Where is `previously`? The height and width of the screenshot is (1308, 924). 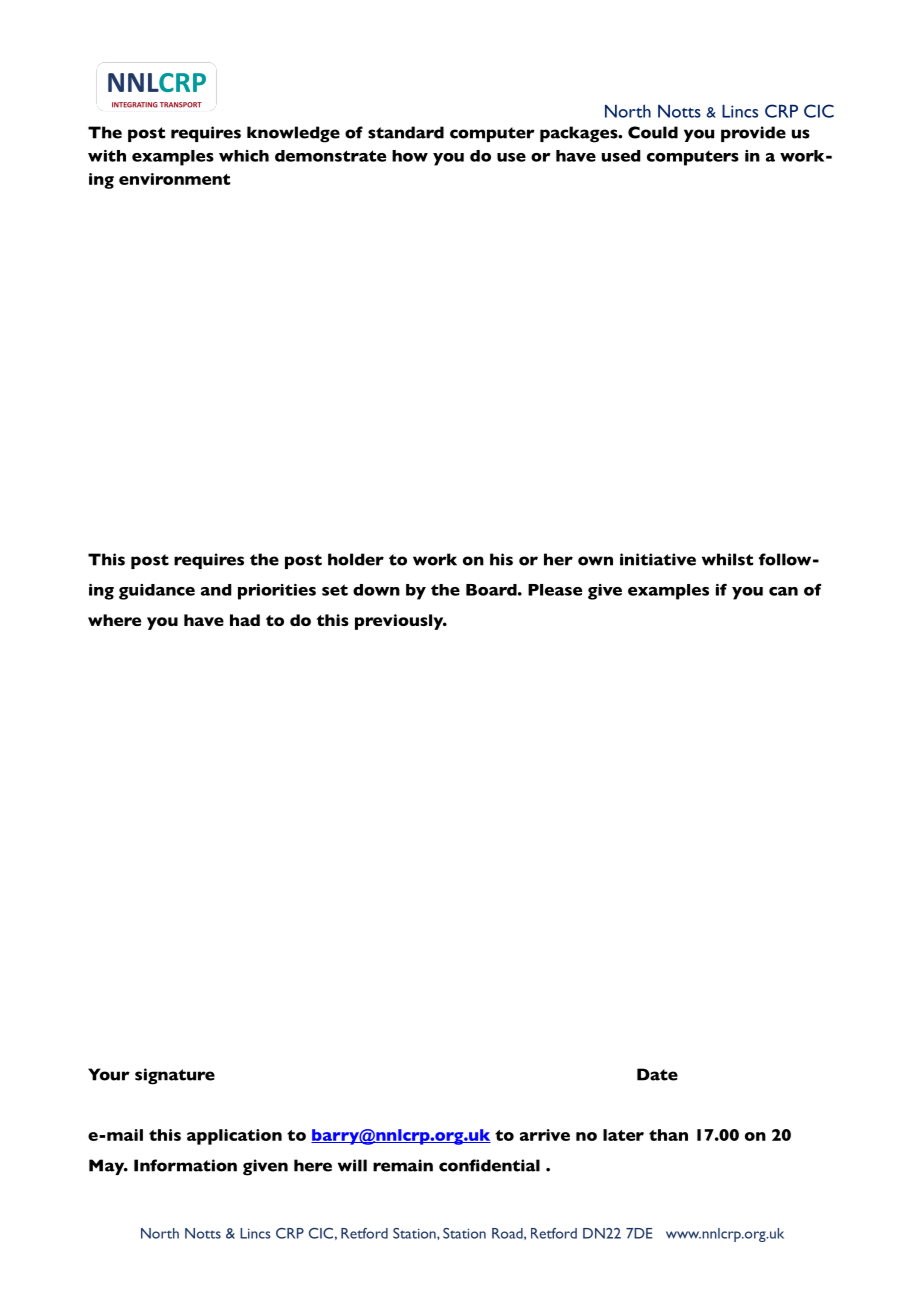 previously is located at coordinates (400, 622).
